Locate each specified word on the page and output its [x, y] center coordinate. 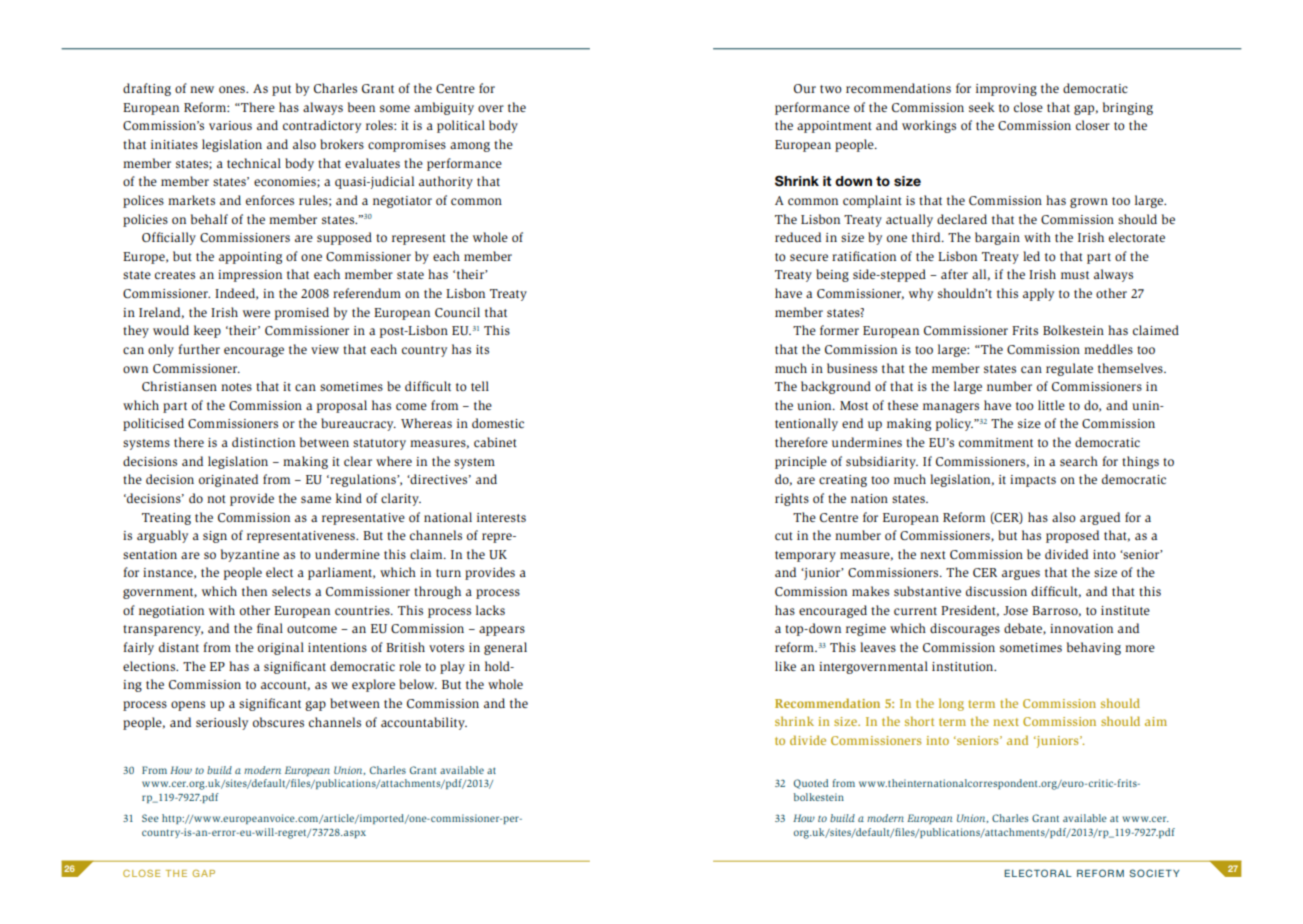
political [461, 126]
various [230, 125]
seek [982, 107]
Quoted [811, 784]
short [919, 721]
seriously [222, 723]
